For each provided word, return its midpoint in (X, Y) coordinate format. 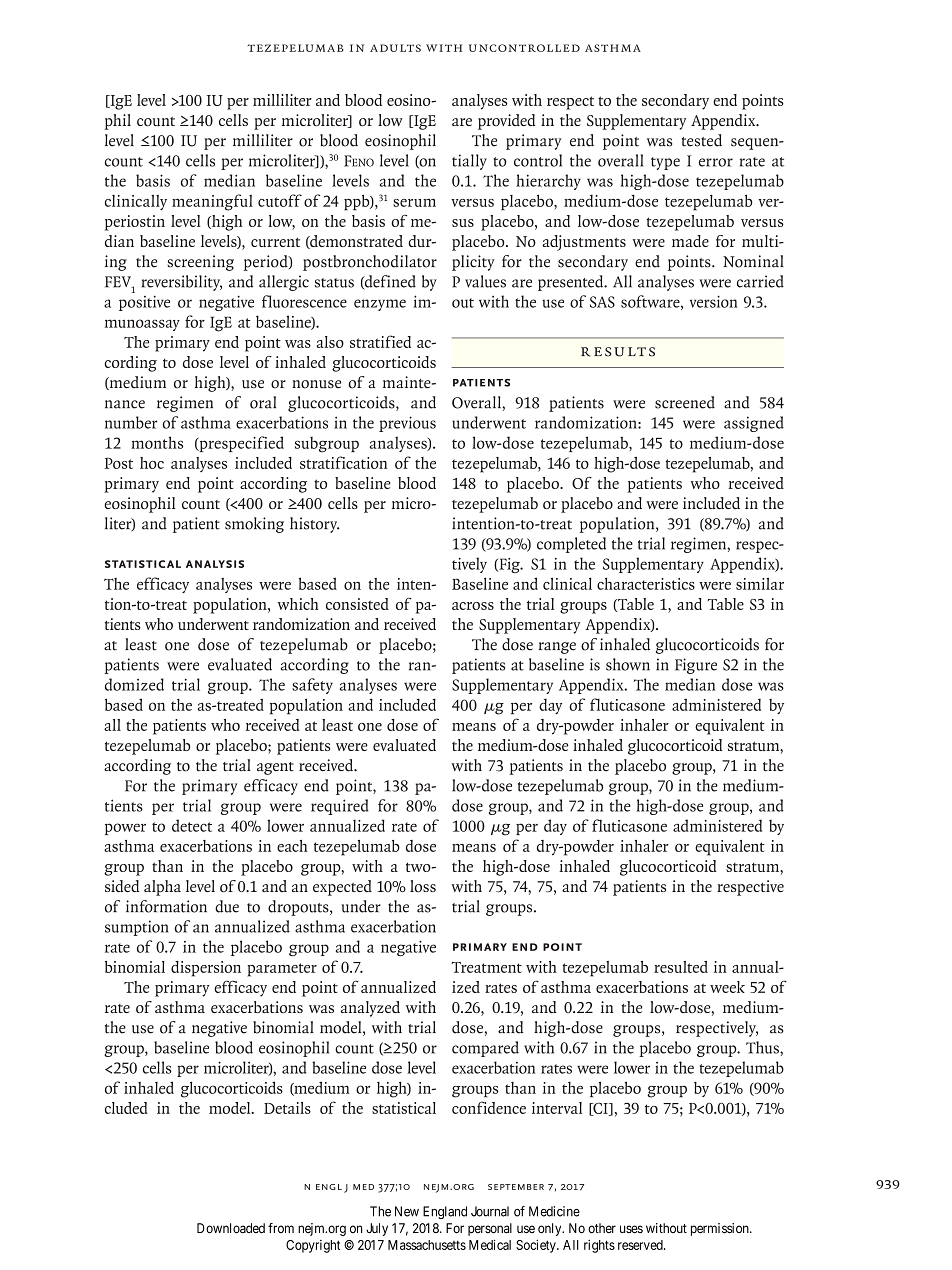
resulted (681, 967)
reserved (641, 1245)
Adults (395, 48)
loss (423, 886)
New (407, 1211)
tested (702, 140)
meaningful (212, 202)
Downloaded (231, 1228)
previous (407, 424)
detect (192, 825)
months (157, 442)
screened (685, 402)
